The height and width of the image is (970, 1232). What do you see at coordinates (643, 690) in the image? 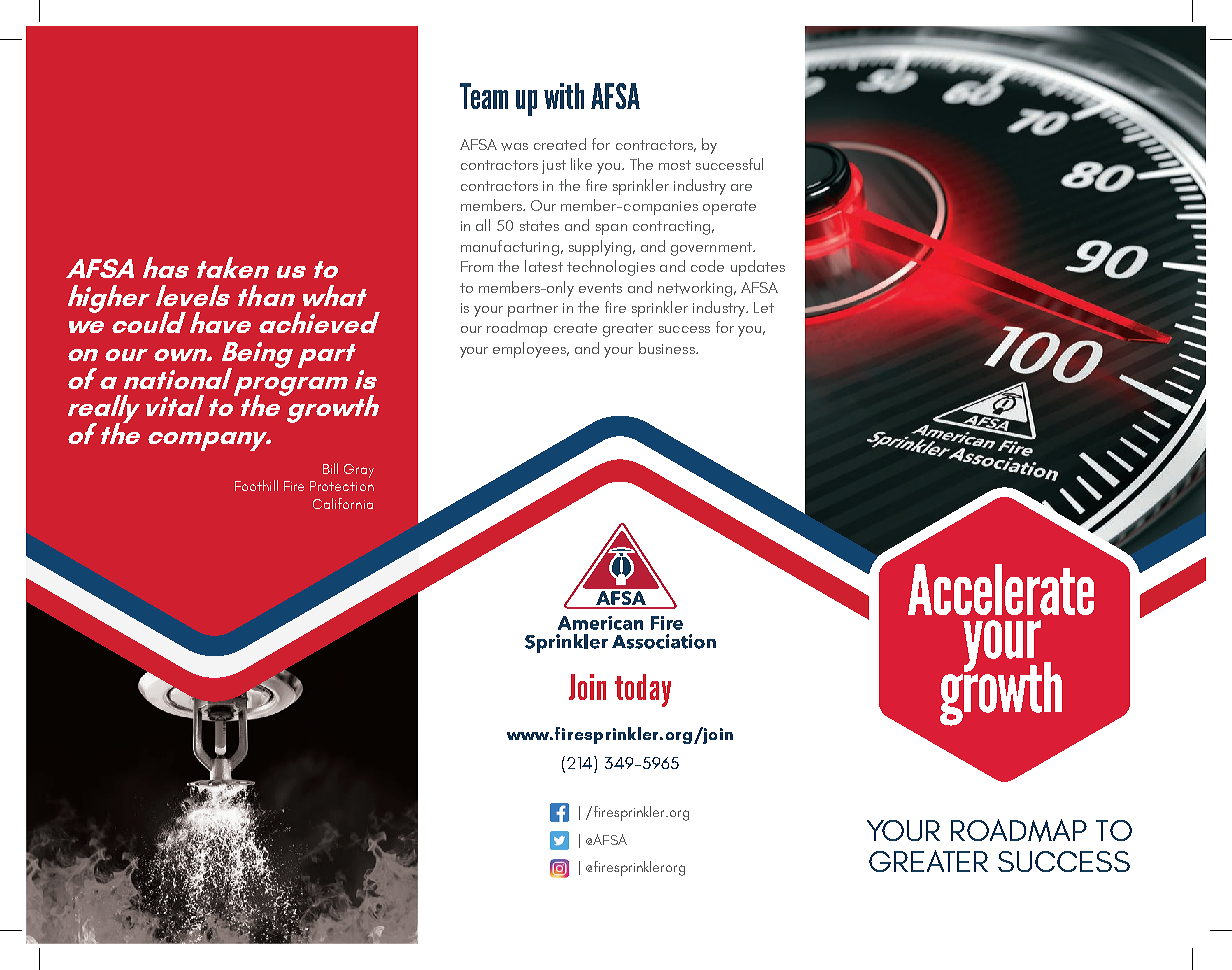
I see `today` at bounding box center [643, 690].
